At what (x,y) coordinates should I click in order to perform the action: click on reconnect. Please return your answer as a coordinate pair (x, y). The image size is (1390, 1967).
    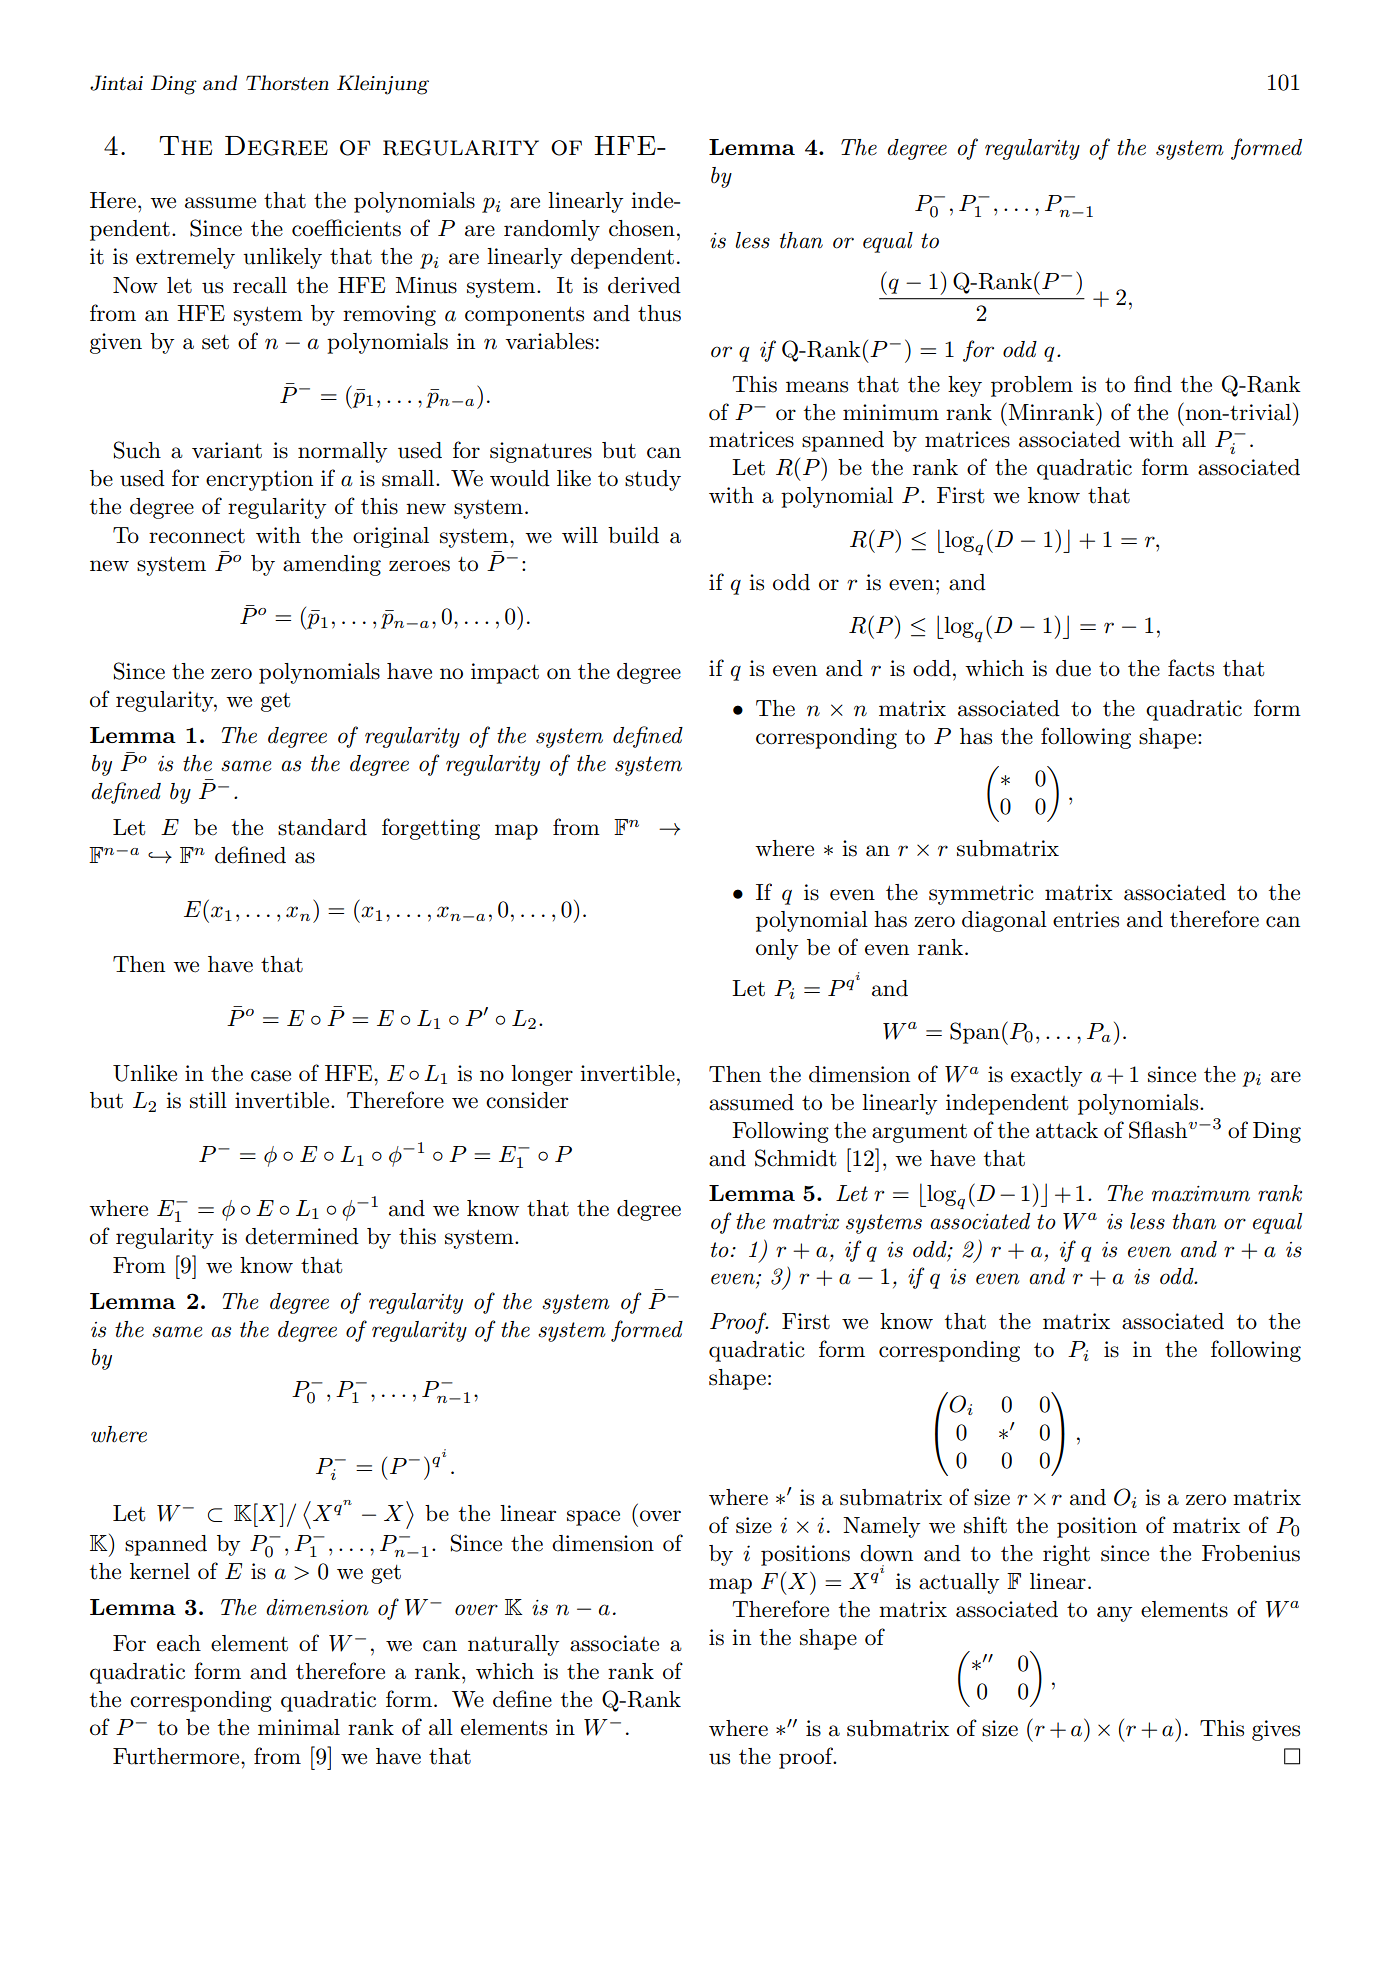
    Looking at the image, I should click on (197, 536).
